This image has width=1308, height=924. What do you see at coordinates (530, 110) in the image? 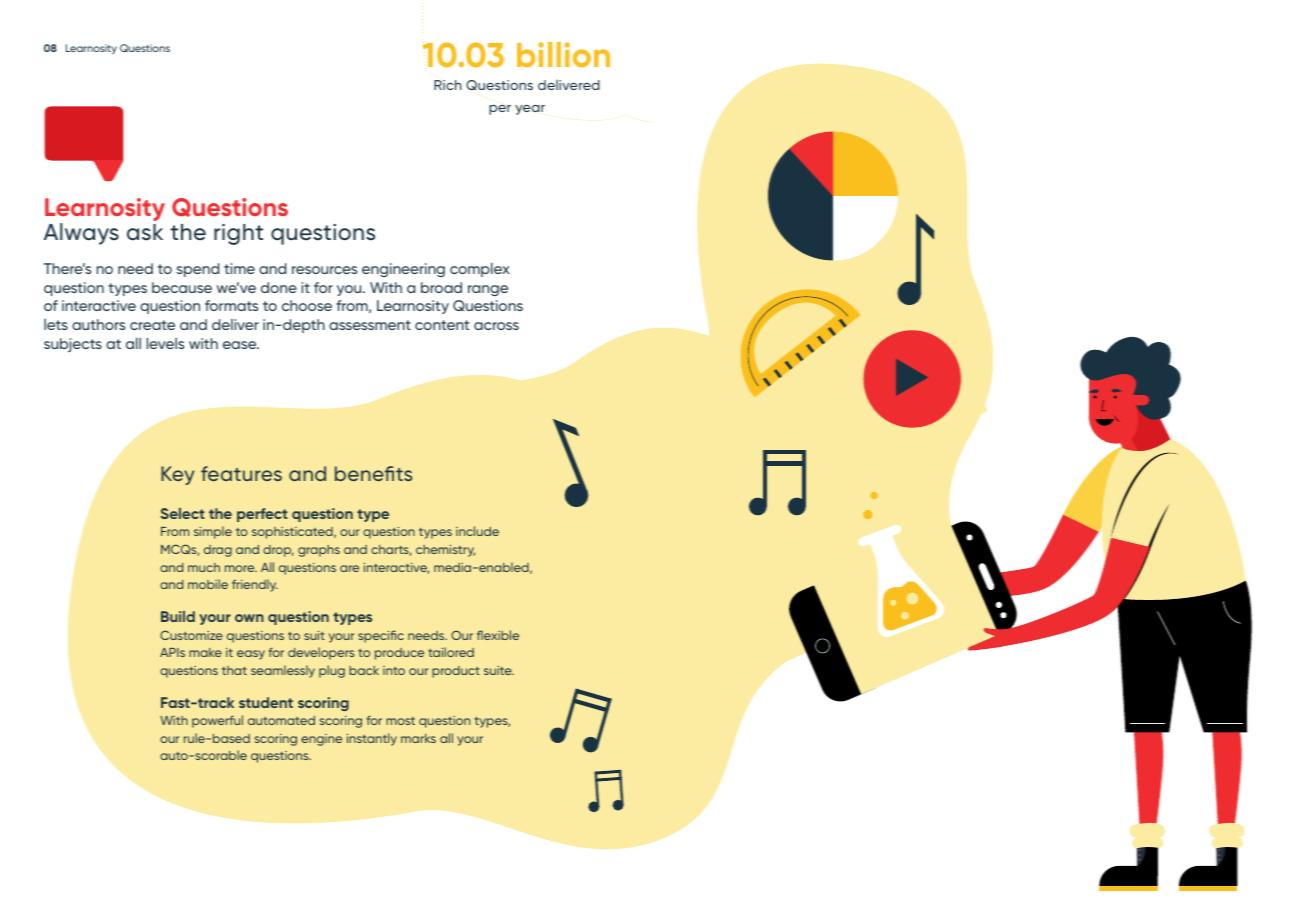
I see `year` at bounding box center [530, 110].
